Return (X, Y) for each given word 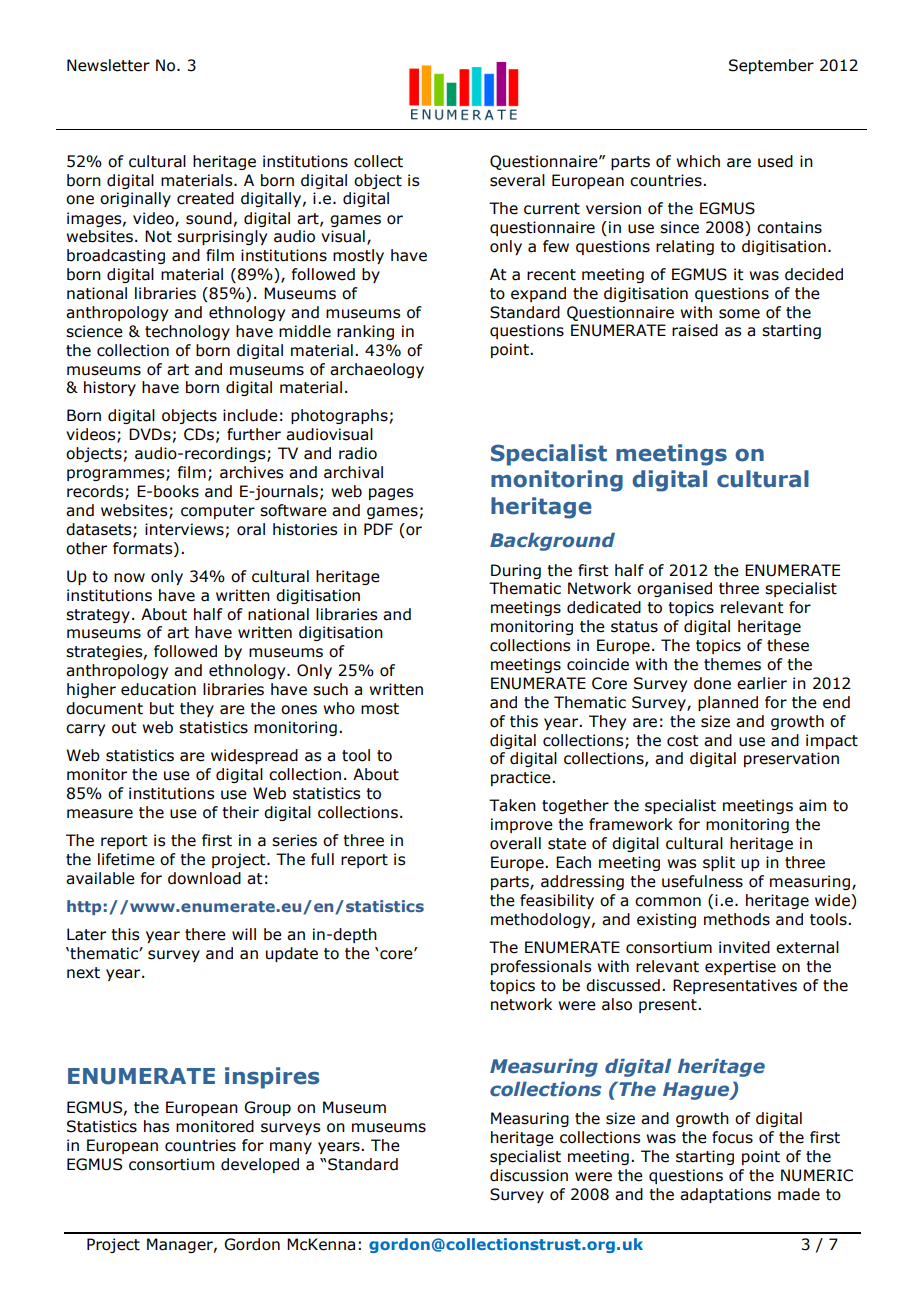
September (771, 66)
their (240, 812)
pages (391, 494)
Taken (512, 805)
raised (695, 330)
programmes (117, 475)
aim (812, 805)
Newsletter (108, 65)
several (517, 180)
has (156, 1126)
